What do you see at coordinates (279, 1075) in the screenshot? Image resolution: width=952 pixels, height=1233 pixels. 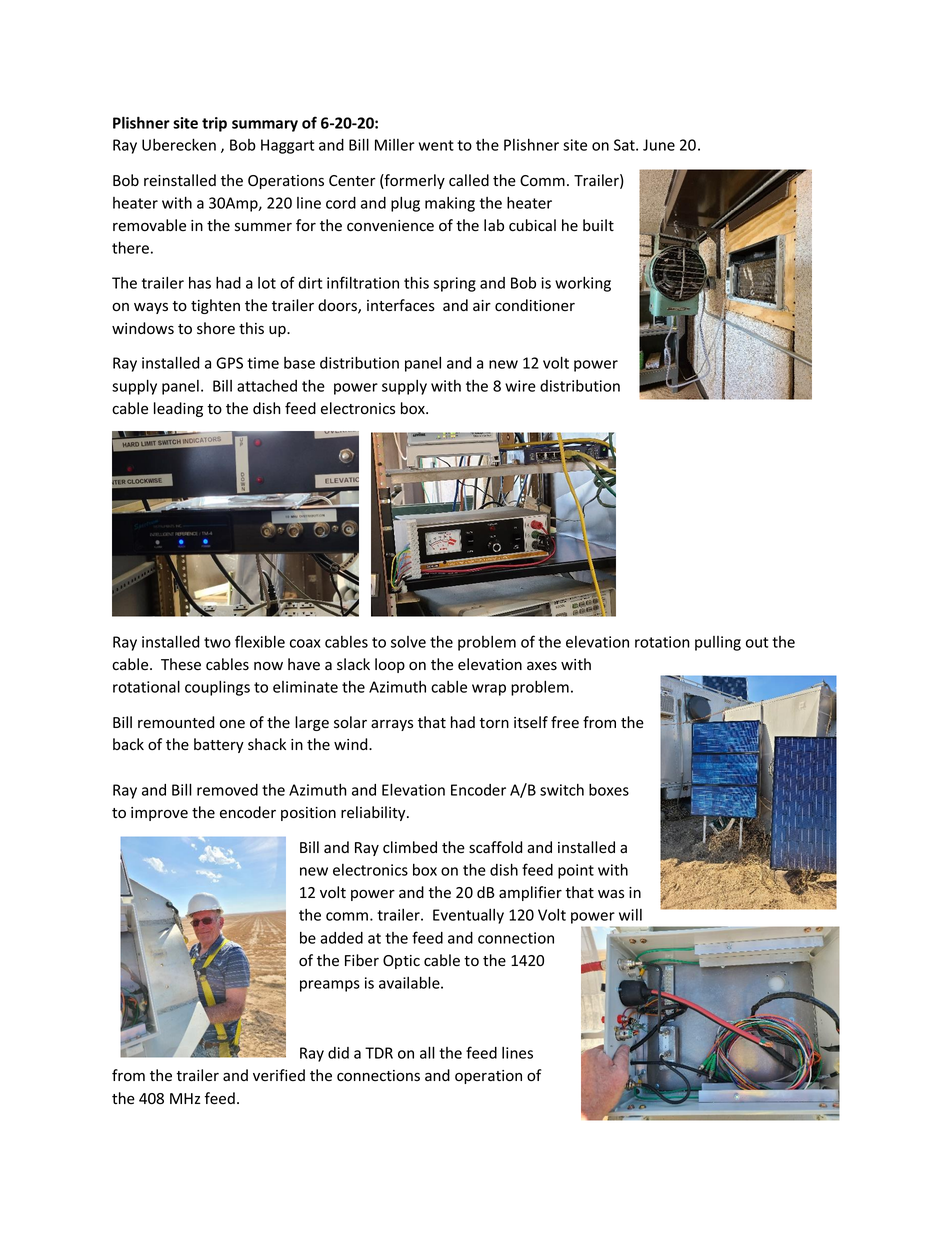 I see `verified` at bounding box center [279, 1075].
